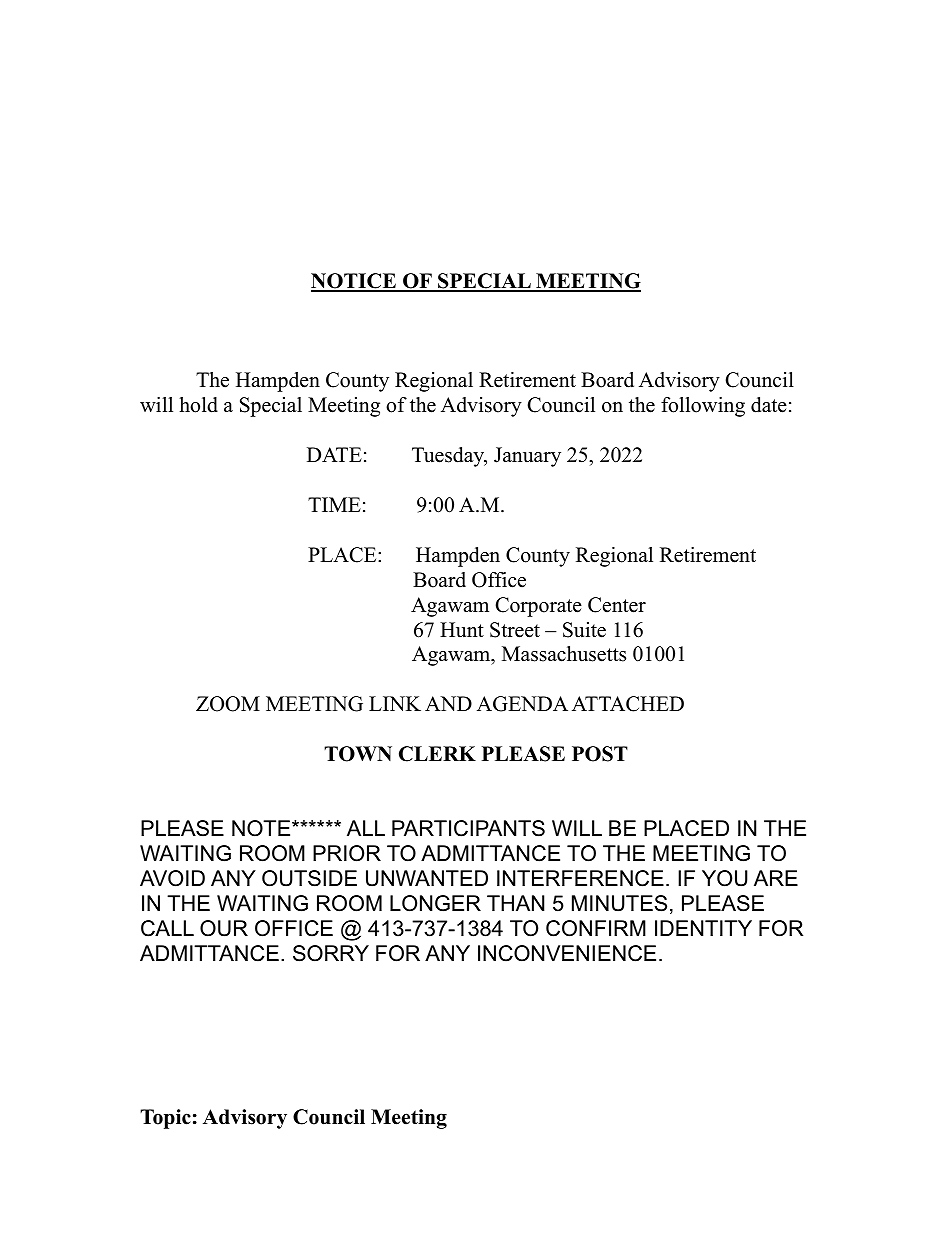 The height and width of the page is (1233, 952). What do you see at coordinates (527, 457) in the page?
I see `January` at bounding box center [527, 457].
